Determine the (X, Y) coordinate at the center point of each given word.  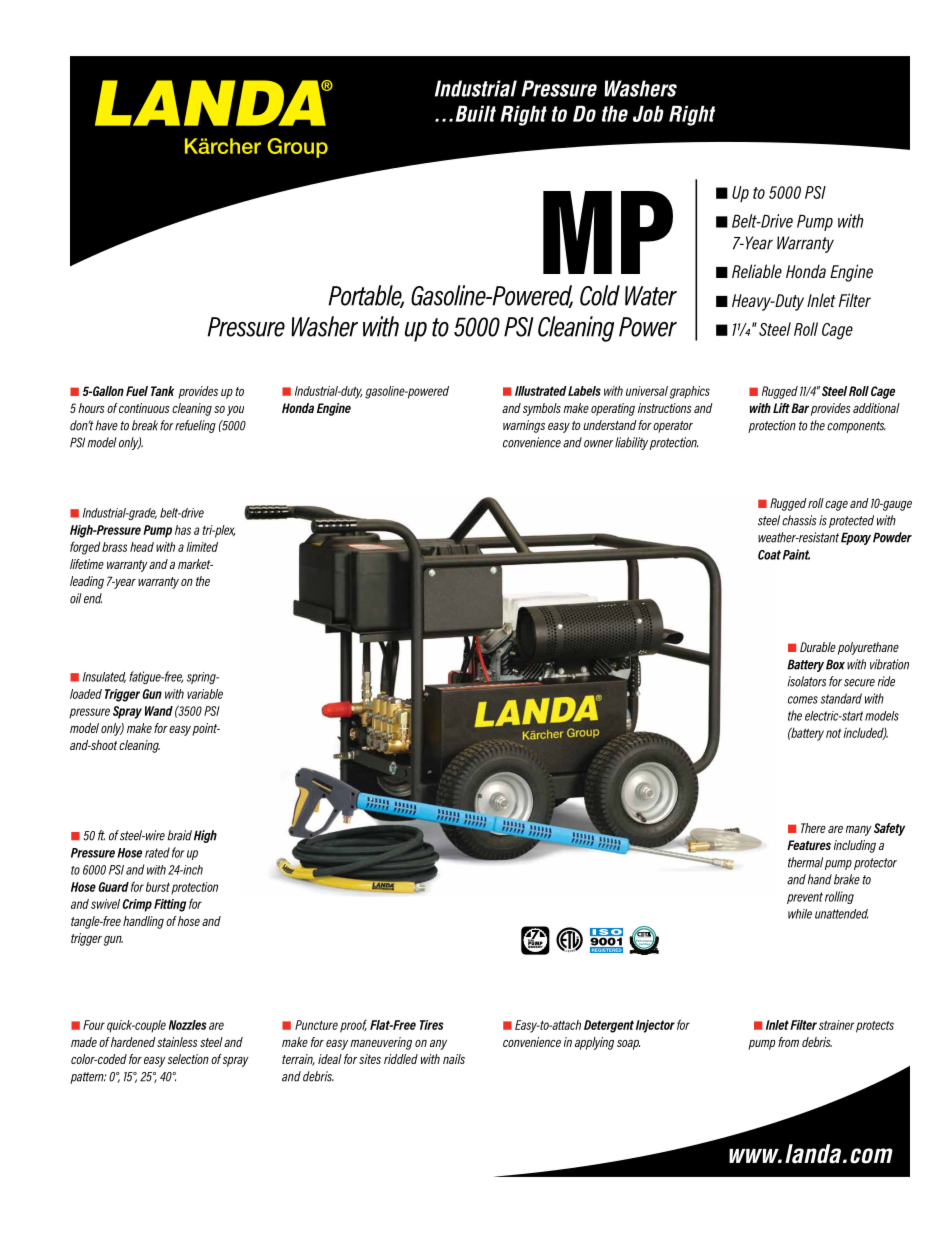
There (813, 828)
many (859, 831)
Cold (600, 295)
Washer (324, 326)
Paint (796, 554)
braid (179, 835)
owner (598, 444)
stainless (177, 1042)
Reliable (757, 271)
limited (202, 547)
